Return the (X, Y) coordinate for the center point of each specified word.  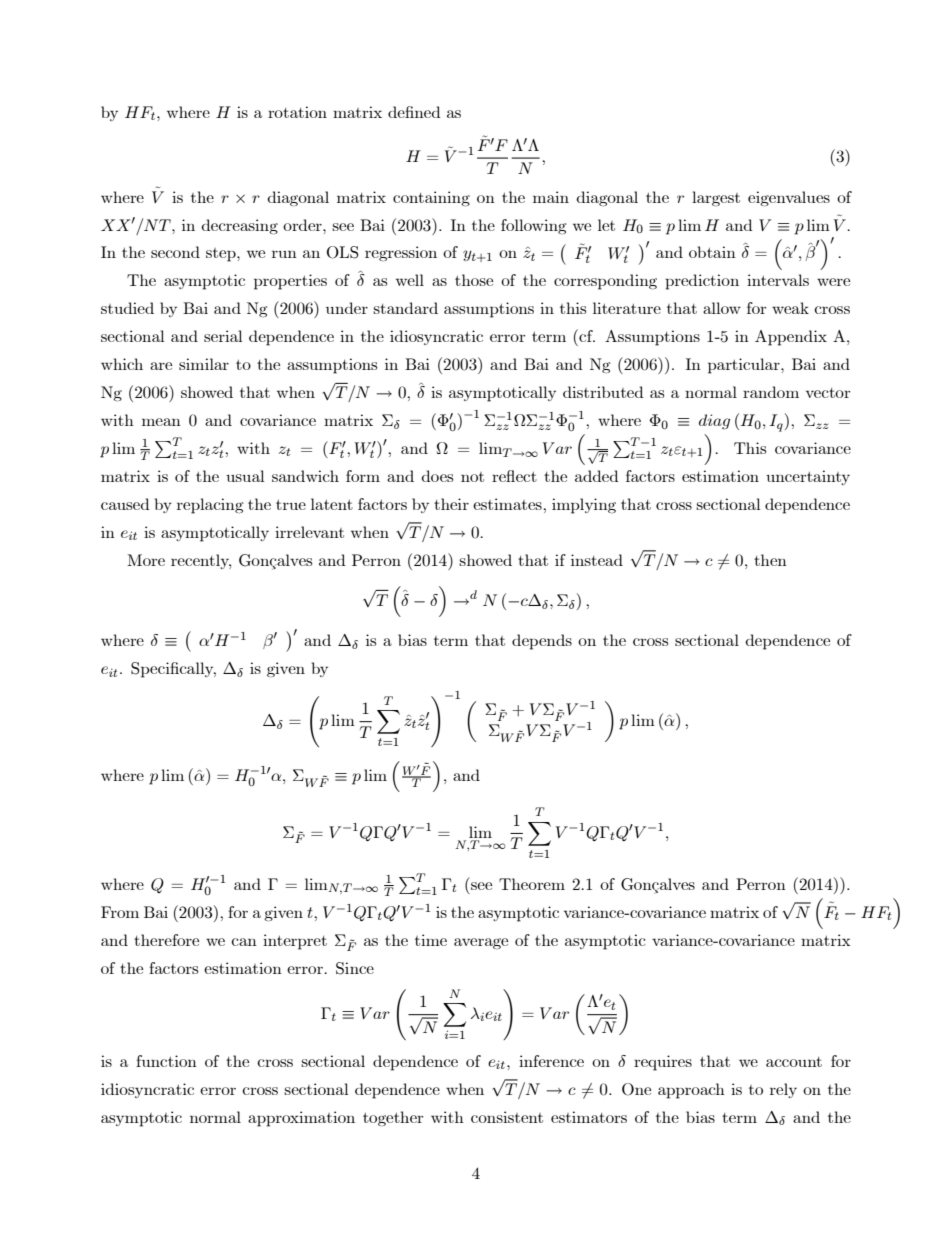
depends (542, 642)
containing (431, 198)
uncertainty (808, 477)
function (166, 1061)
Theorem (532, 884)
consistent (507, 1117)
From (120, 912)
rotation (297, 112)
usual (245, 476)
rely (783, 1090)
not (472, 477)
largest (716, 198)
